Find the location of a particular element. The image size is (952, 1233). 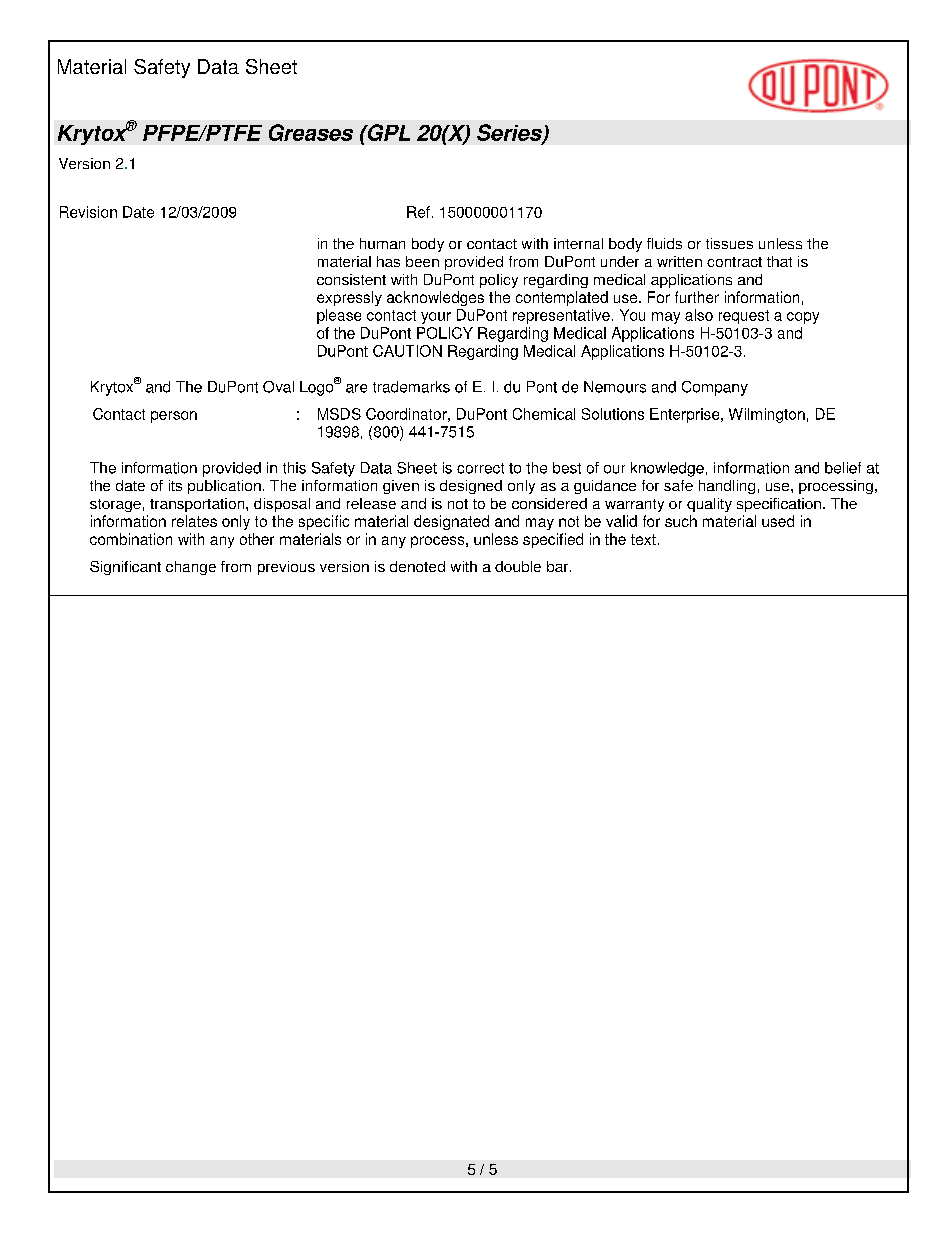

tissues is located at coordinates (729, 243).
